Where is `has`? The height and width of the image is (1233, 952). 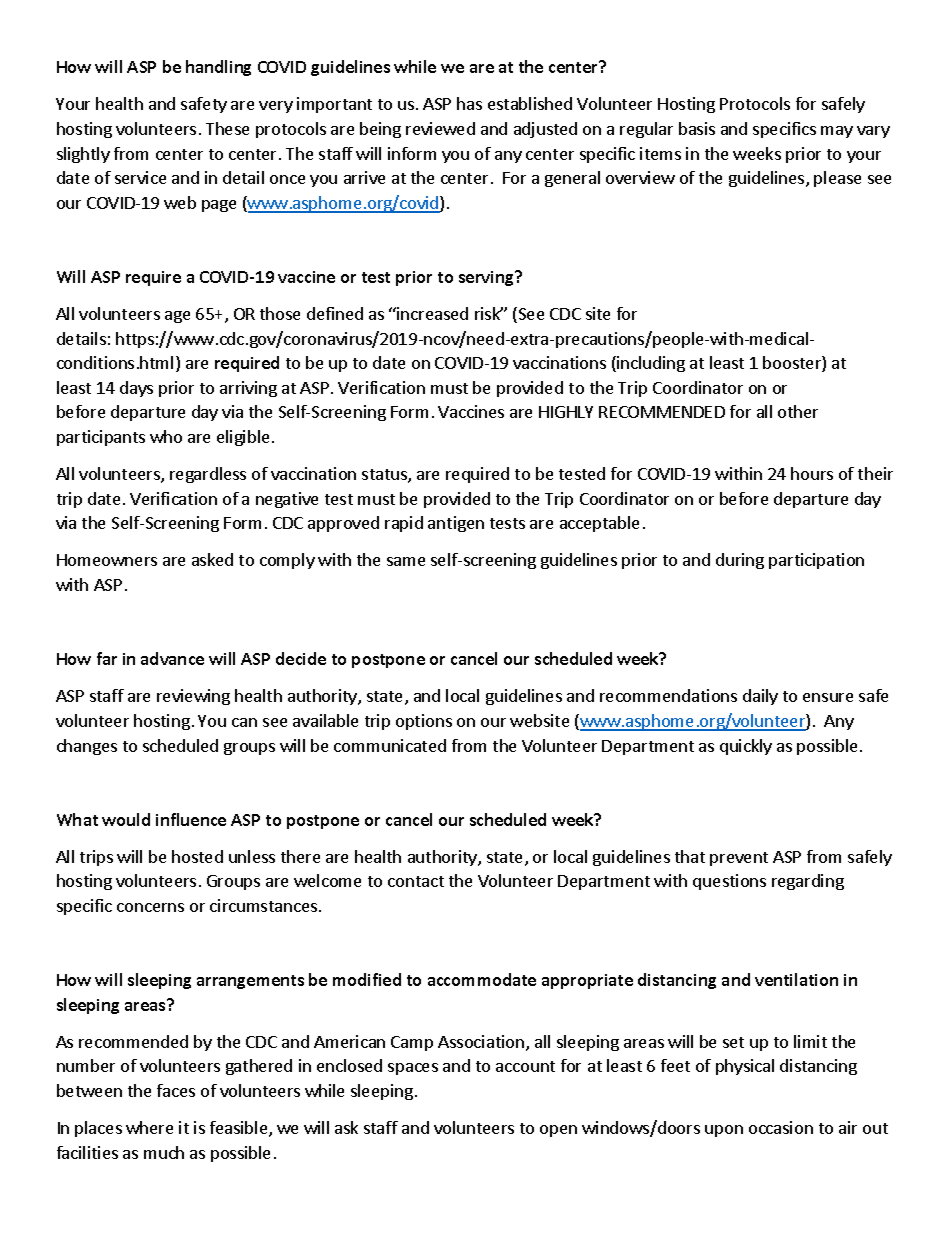 has is located at coordinates (469, 103).
